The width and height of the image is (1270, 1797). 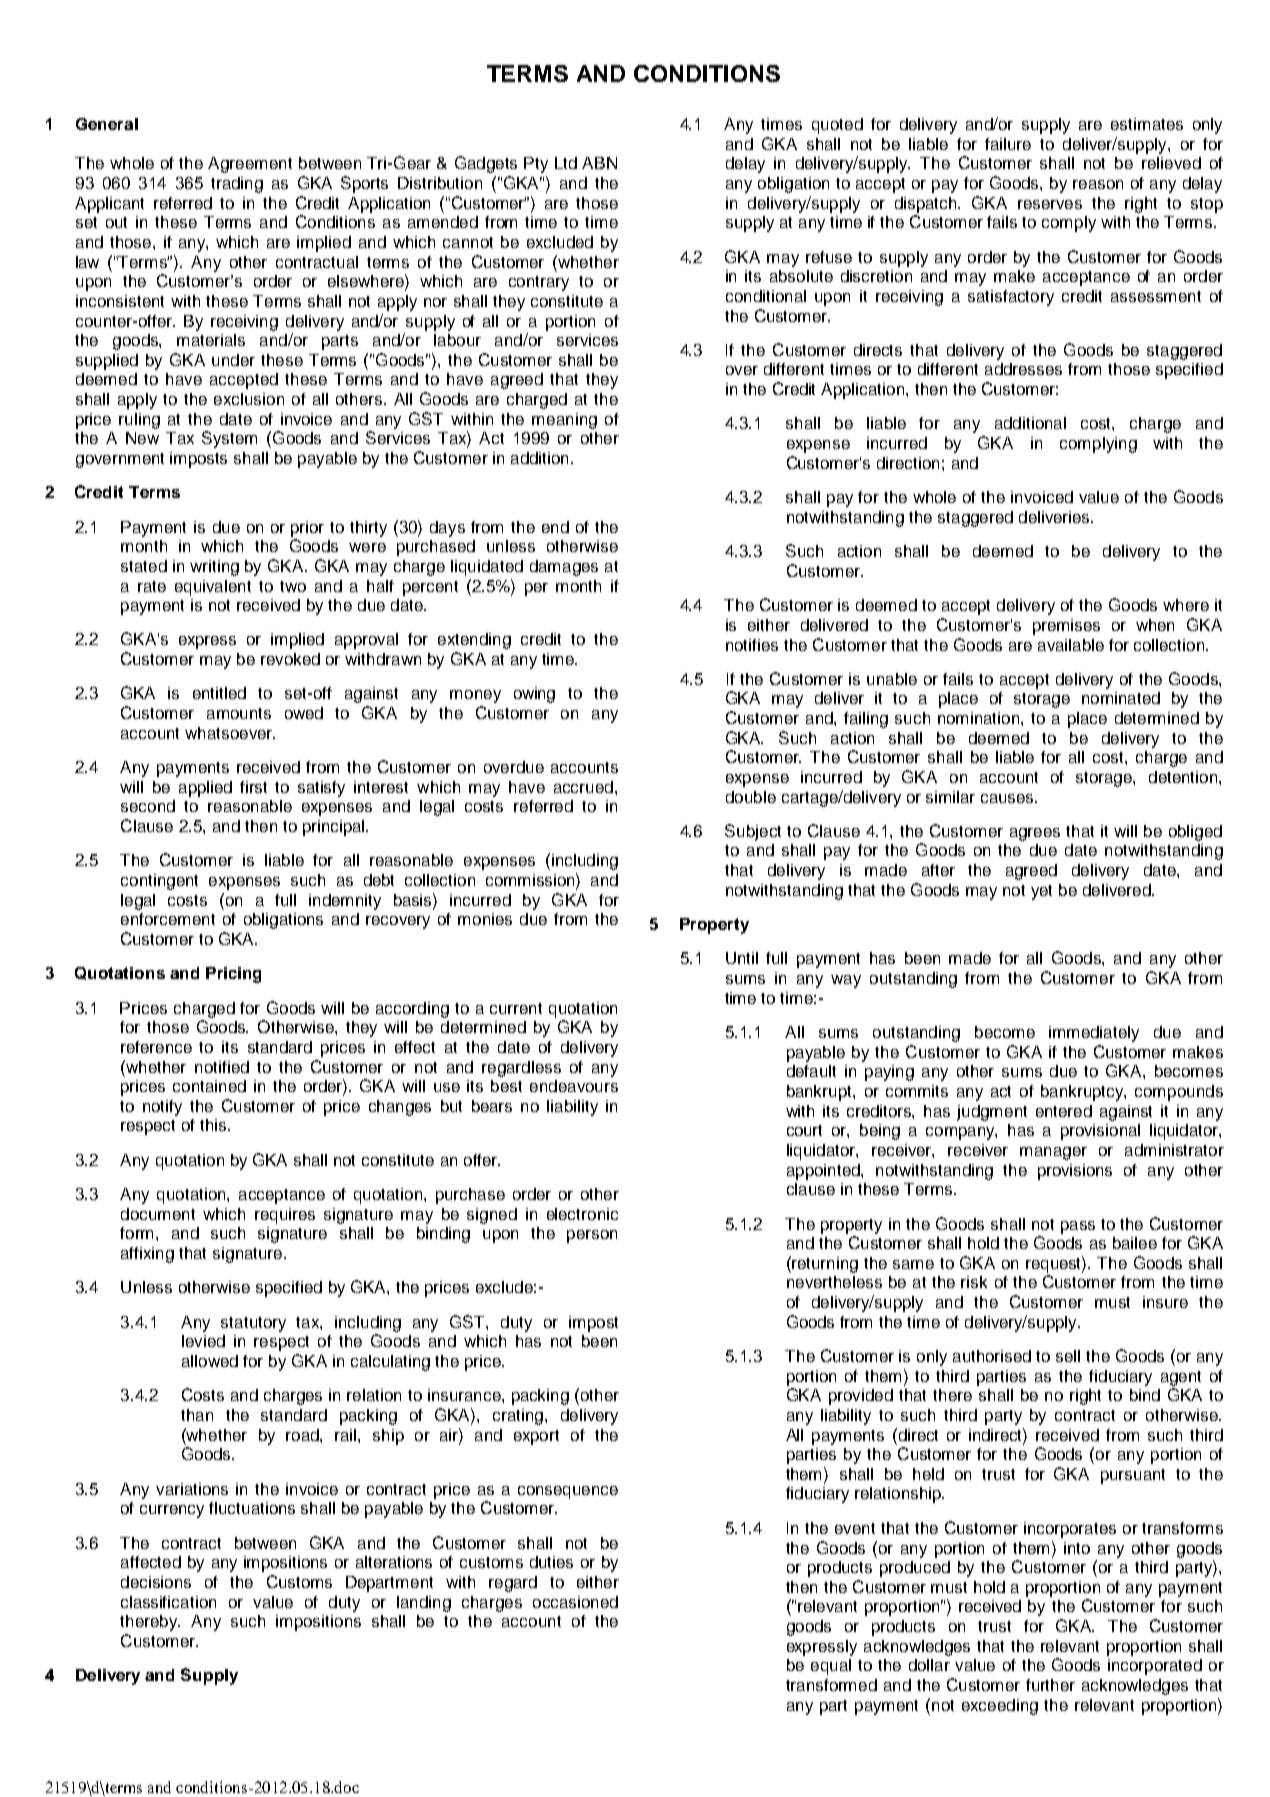 What do you see at coordinates (742, 958) in the image?
I see `Until` at bounding box center [742, 958].
